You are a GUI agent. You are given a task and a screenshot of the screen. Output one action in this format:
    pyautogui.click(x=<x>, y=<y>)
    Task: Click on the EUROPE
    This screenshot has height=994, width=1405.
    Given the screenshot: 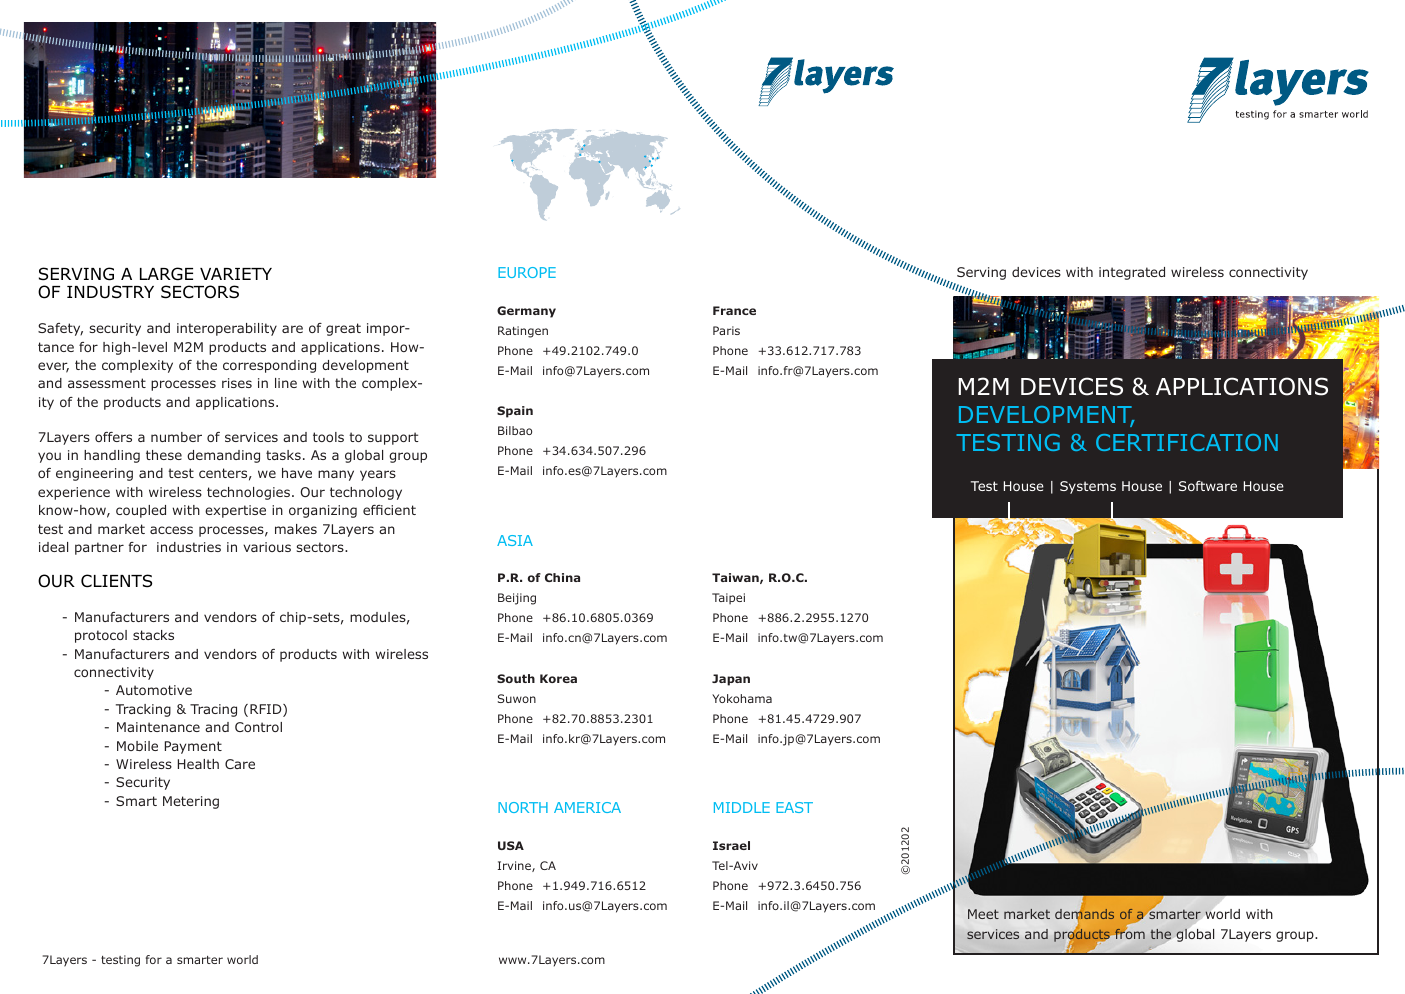 What is the action you would take?
    pyautogui.click(x=527, y=272)
